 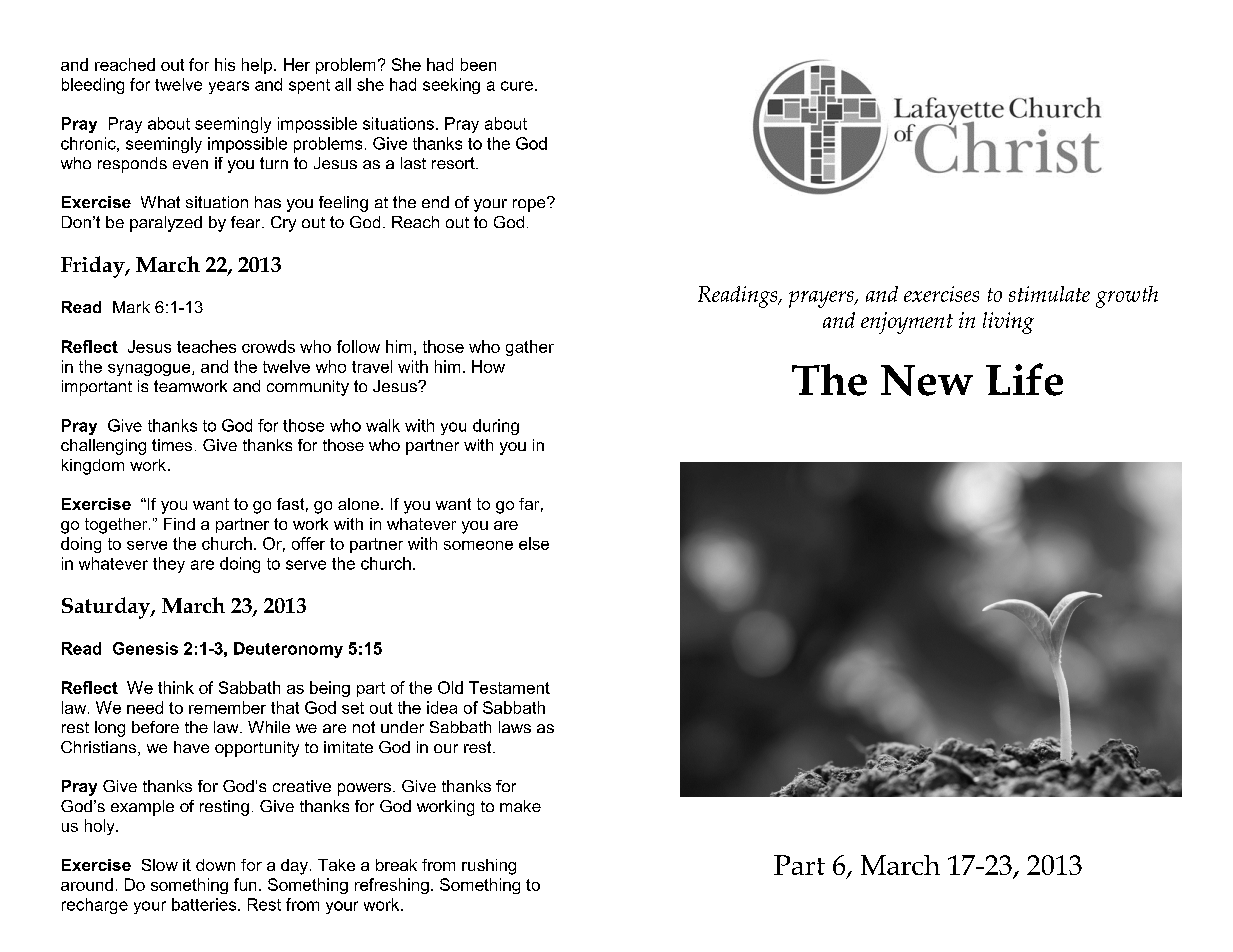 I want to click on rushing, so click(x=489, y=867).
